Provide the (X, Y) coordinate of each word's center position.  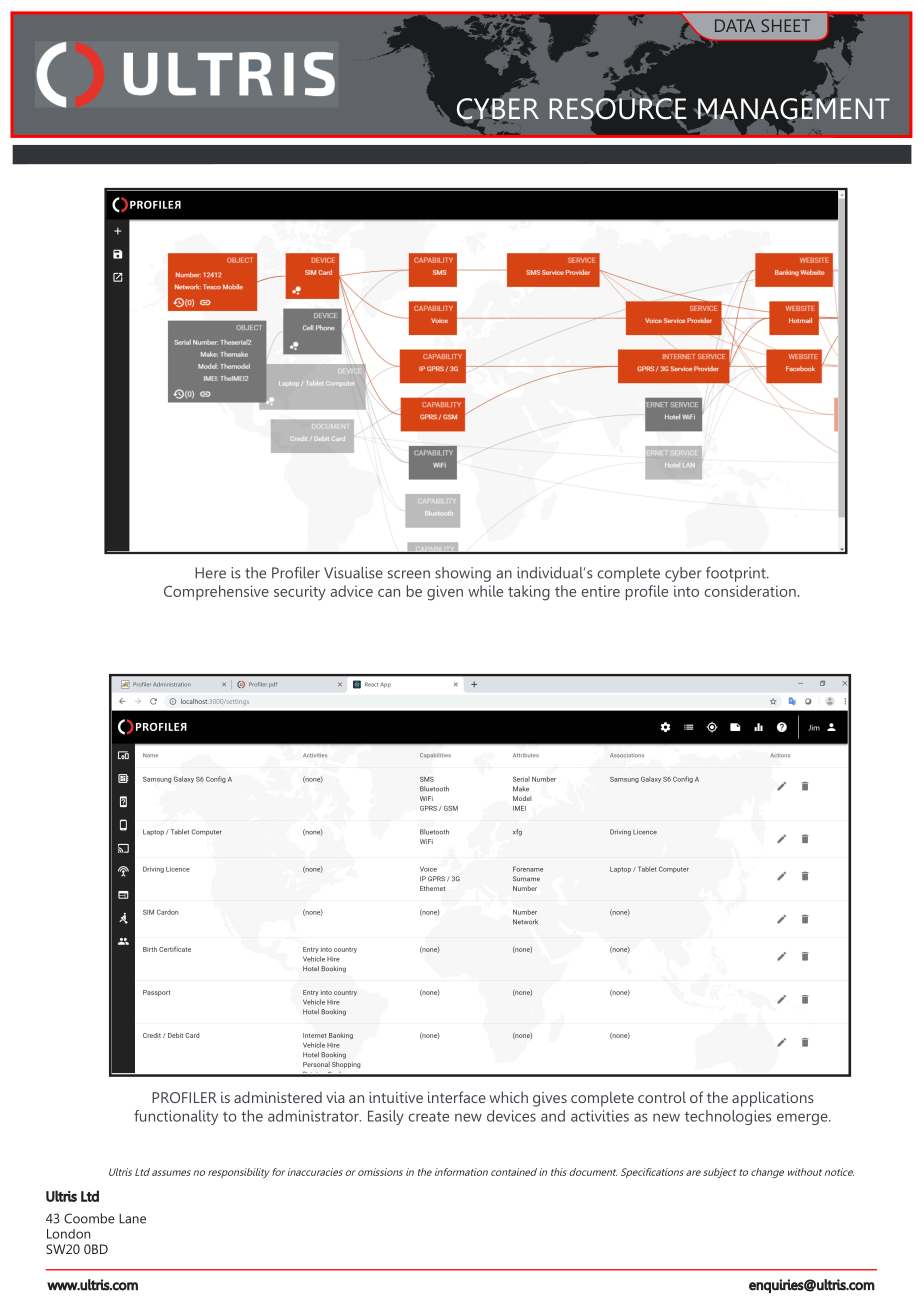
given (445, 593)
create (429, 1117)
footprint (737, 574)
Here (210, 573)
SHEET (785, 25)
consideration (750, 591)
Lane (132, 1219)
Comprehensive (216, 592)
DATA (735, 25)
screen (409, 574)
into (686, 591)
